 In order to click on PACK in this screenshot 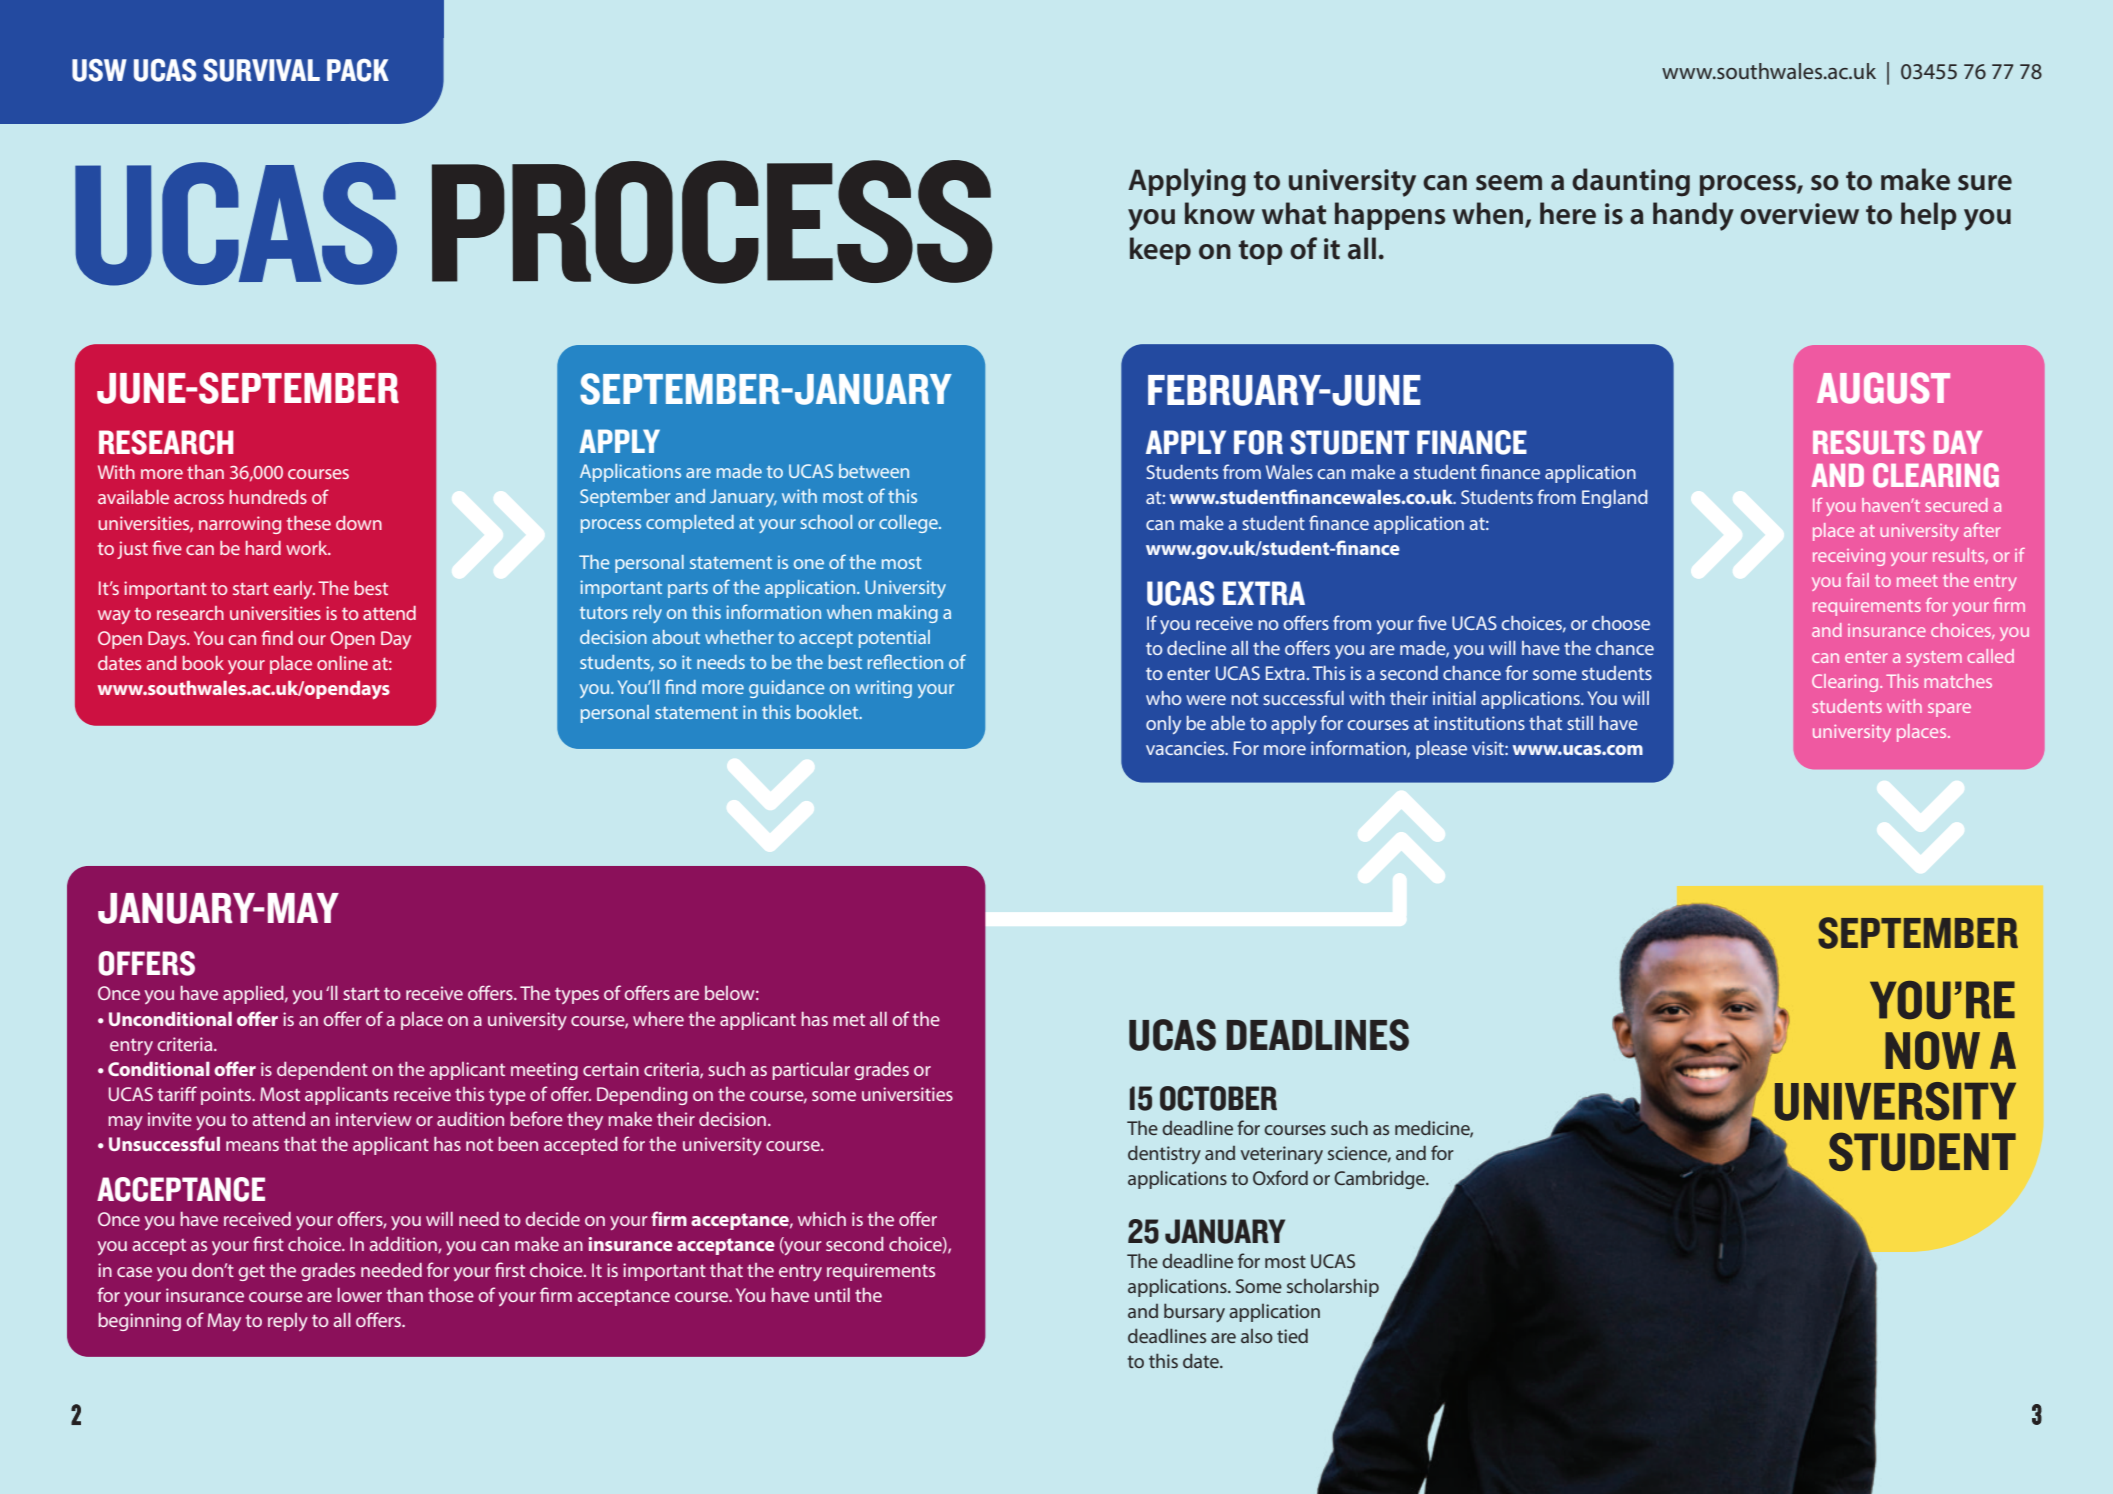, I will do `click(358, 70)`.
